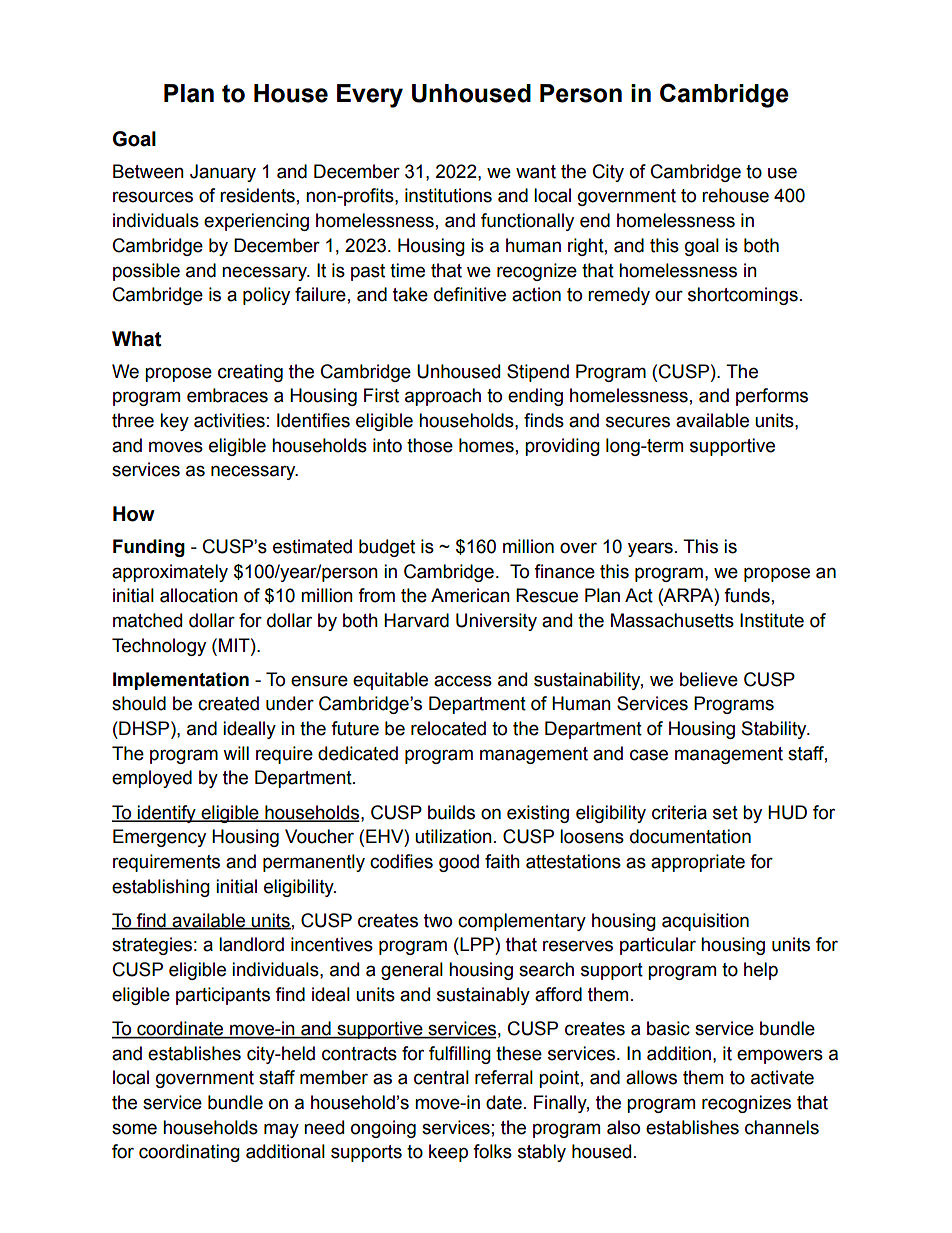 The height and width of the screenshot is (1233, 952). Describe the element at coordinates (448, 1153) in the screenshot. I see `keep` at that location.
